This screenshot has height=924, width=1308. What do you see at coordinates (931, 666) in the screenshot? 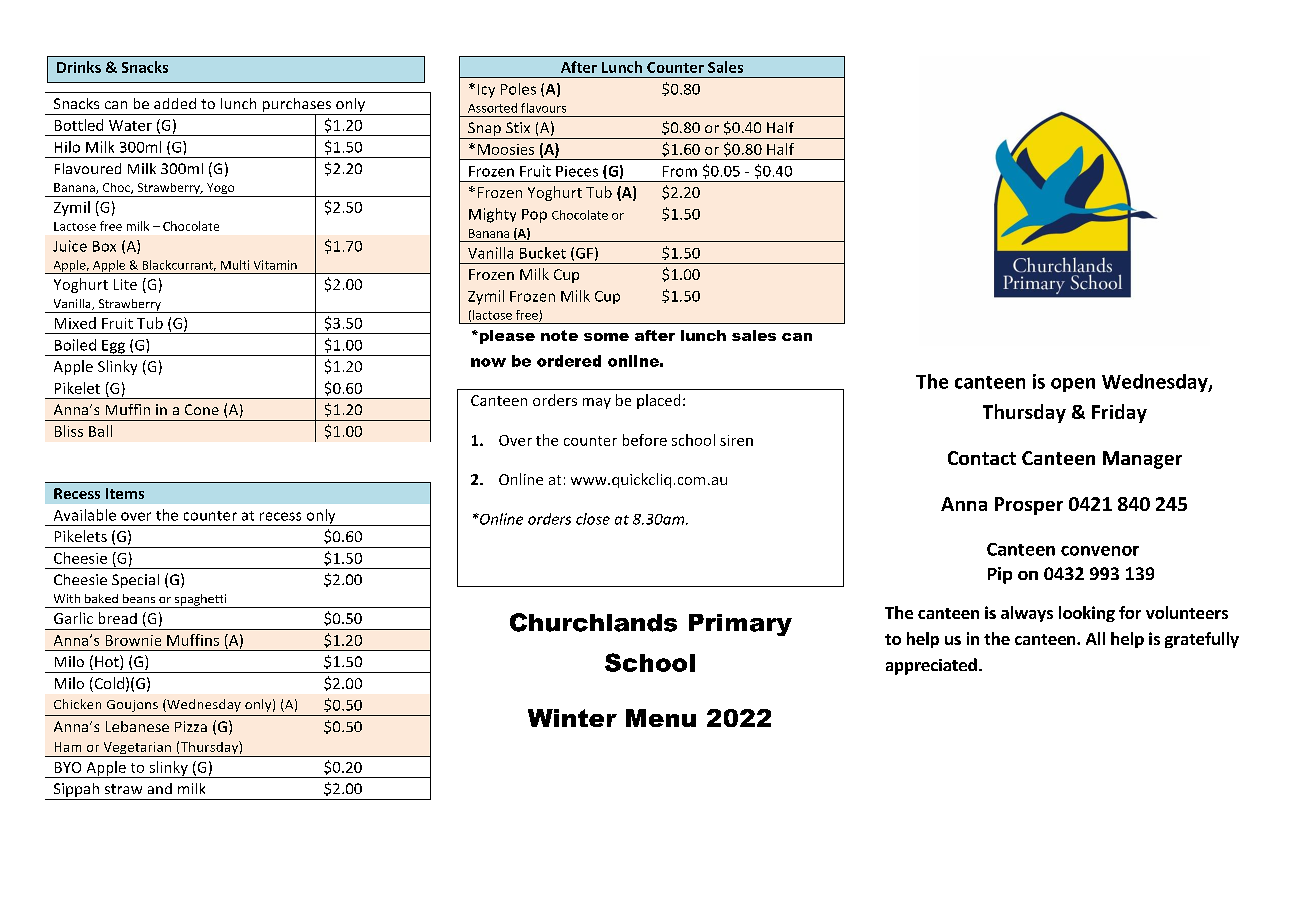
I see `appreciated` at bounding box center [931, 666].
